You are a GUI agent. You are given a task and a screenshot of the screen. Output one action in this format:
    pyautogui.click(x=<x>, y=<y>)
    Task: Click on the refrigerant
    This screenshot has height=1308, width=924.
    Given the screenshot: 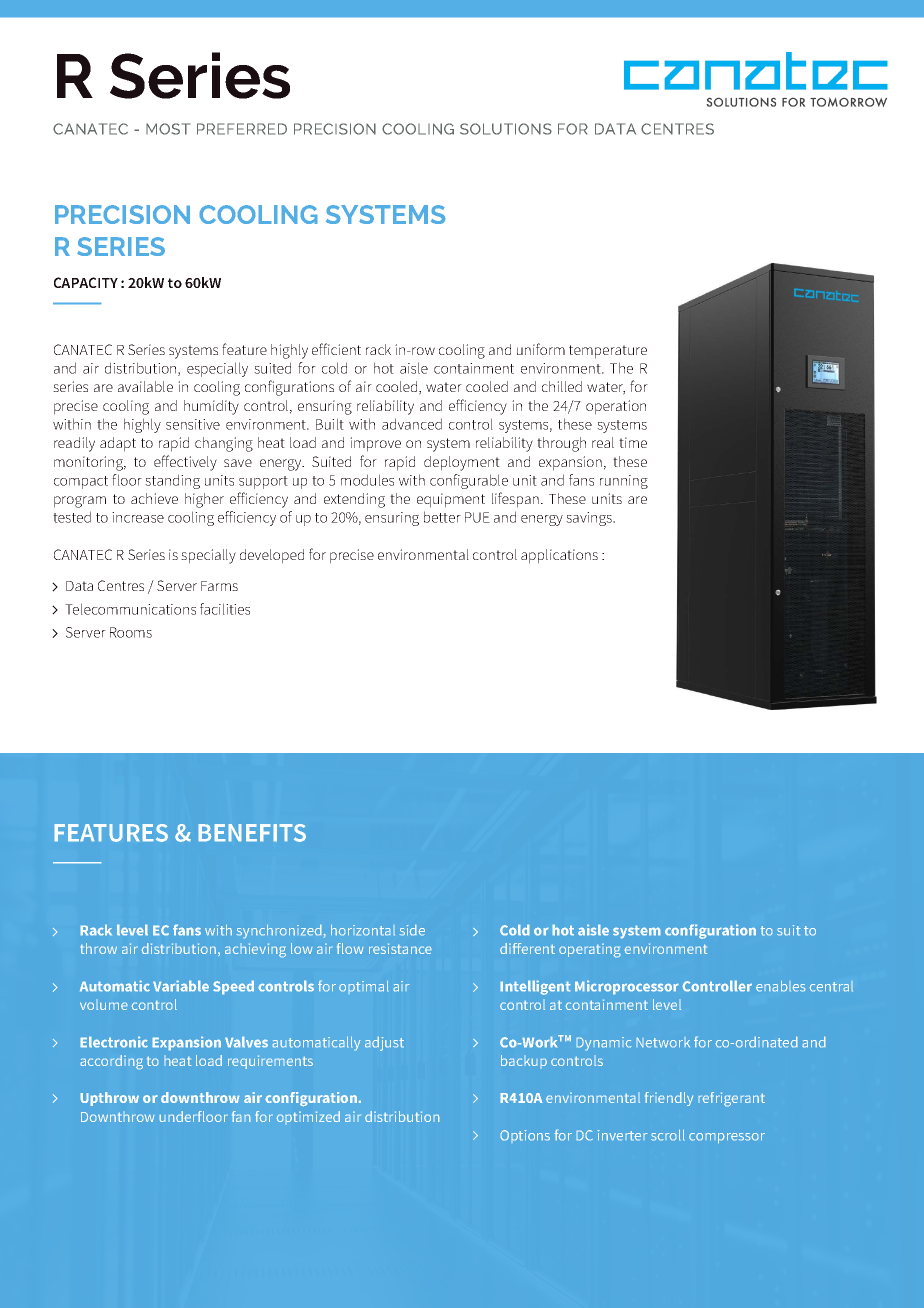 What is the action you would take?
    pyautogui.click(x=731, y=1099)
